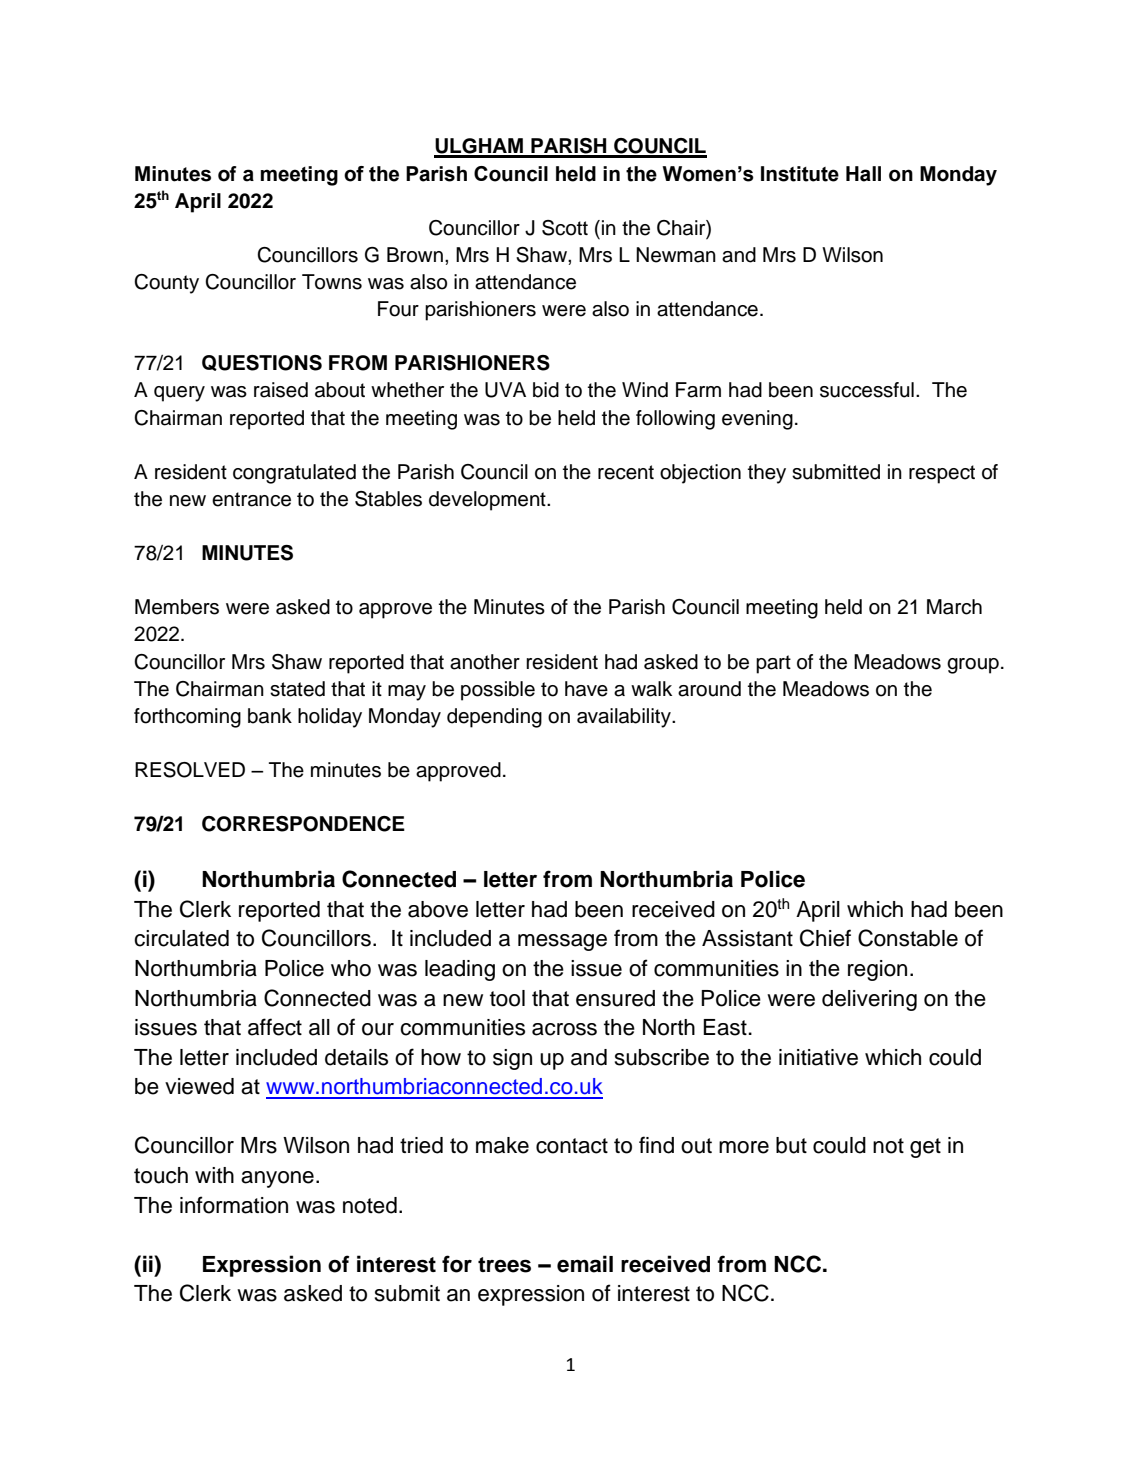  I want to click on email, so click(585, 1264).
